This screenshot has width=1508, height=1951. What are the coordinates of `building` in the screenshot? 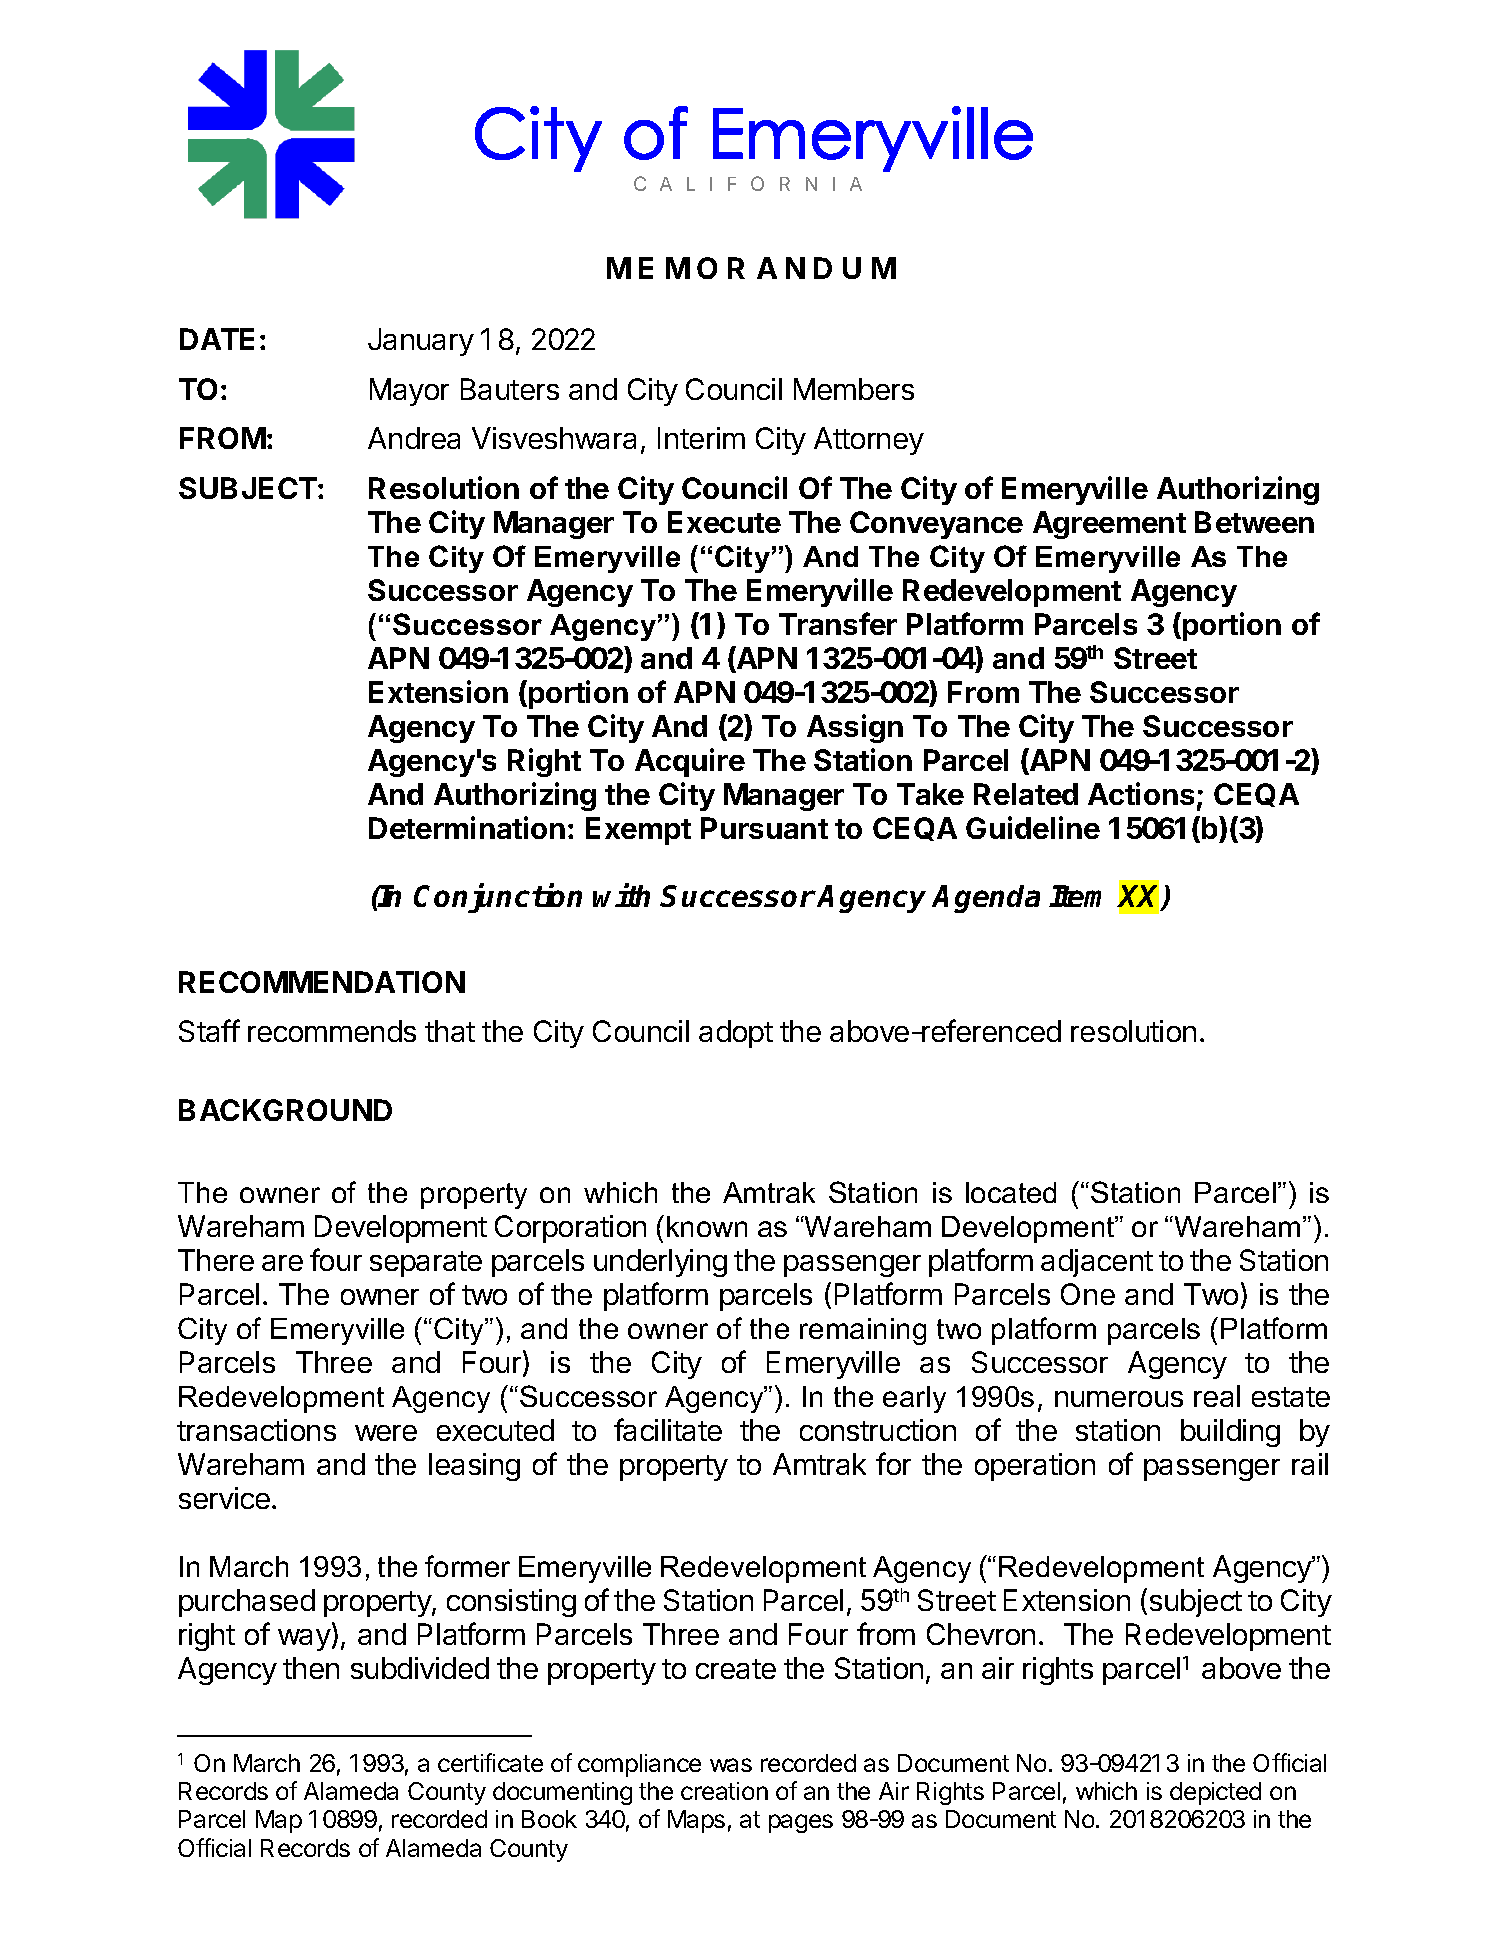 It's located at (1230, 1433).
